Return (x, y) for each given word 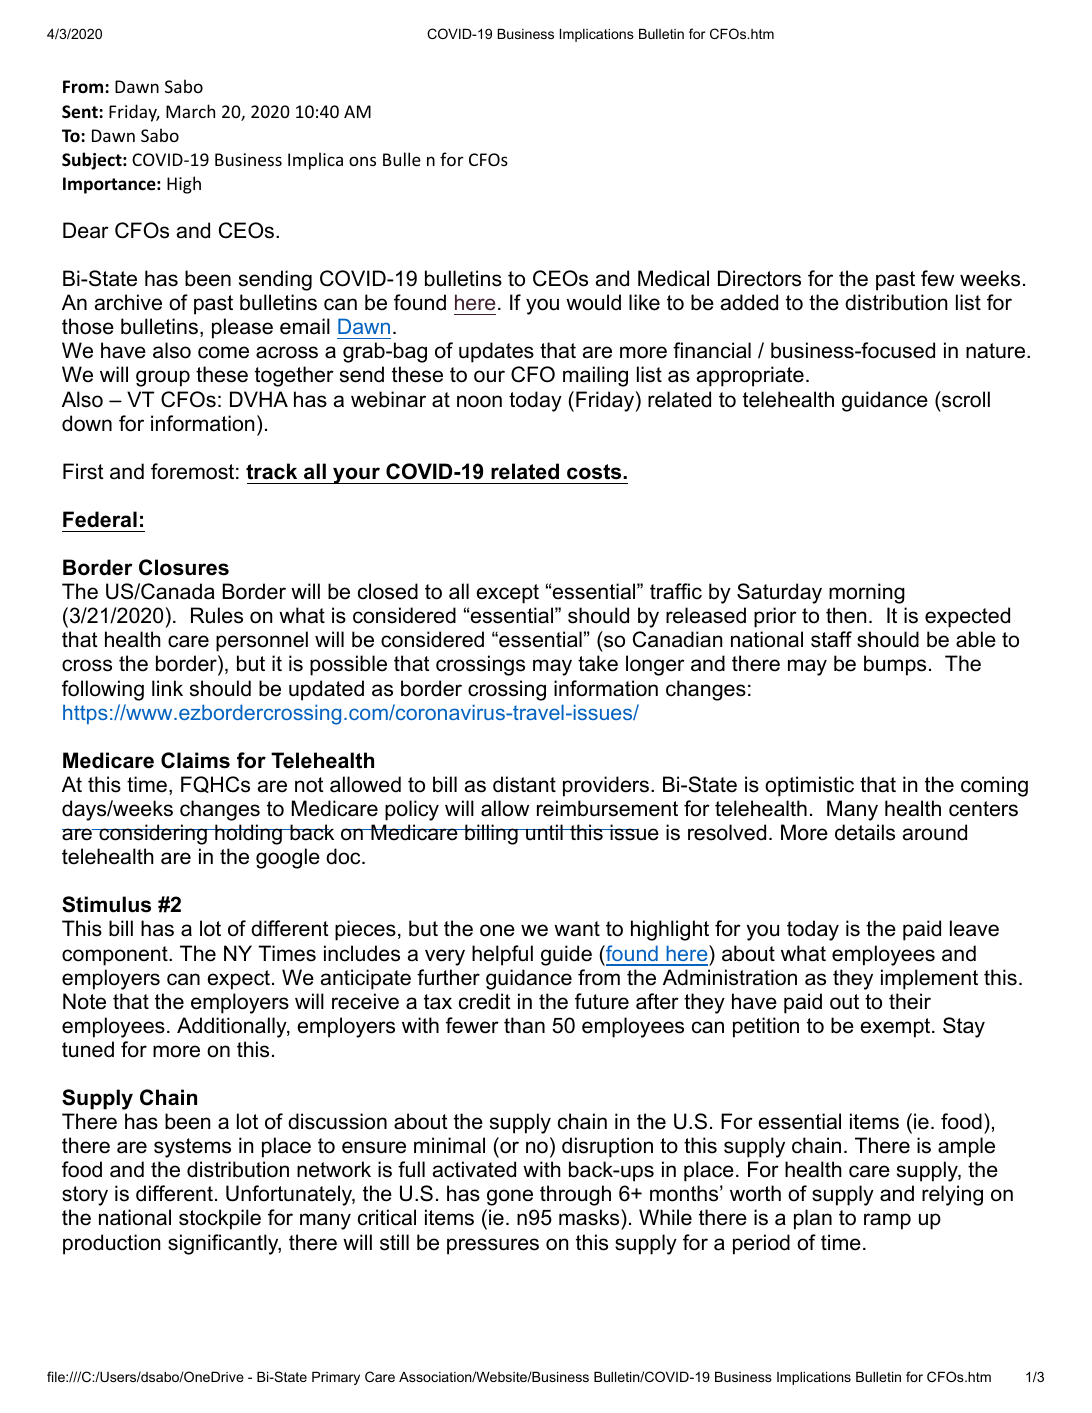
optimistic (809, 786)
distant (524, 784)
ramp (887, 1221)
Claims (195, 760)
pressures (493, 1246)
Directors (759, 278)
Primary (336, 1378)
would (593, 302)
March (190, 111)
